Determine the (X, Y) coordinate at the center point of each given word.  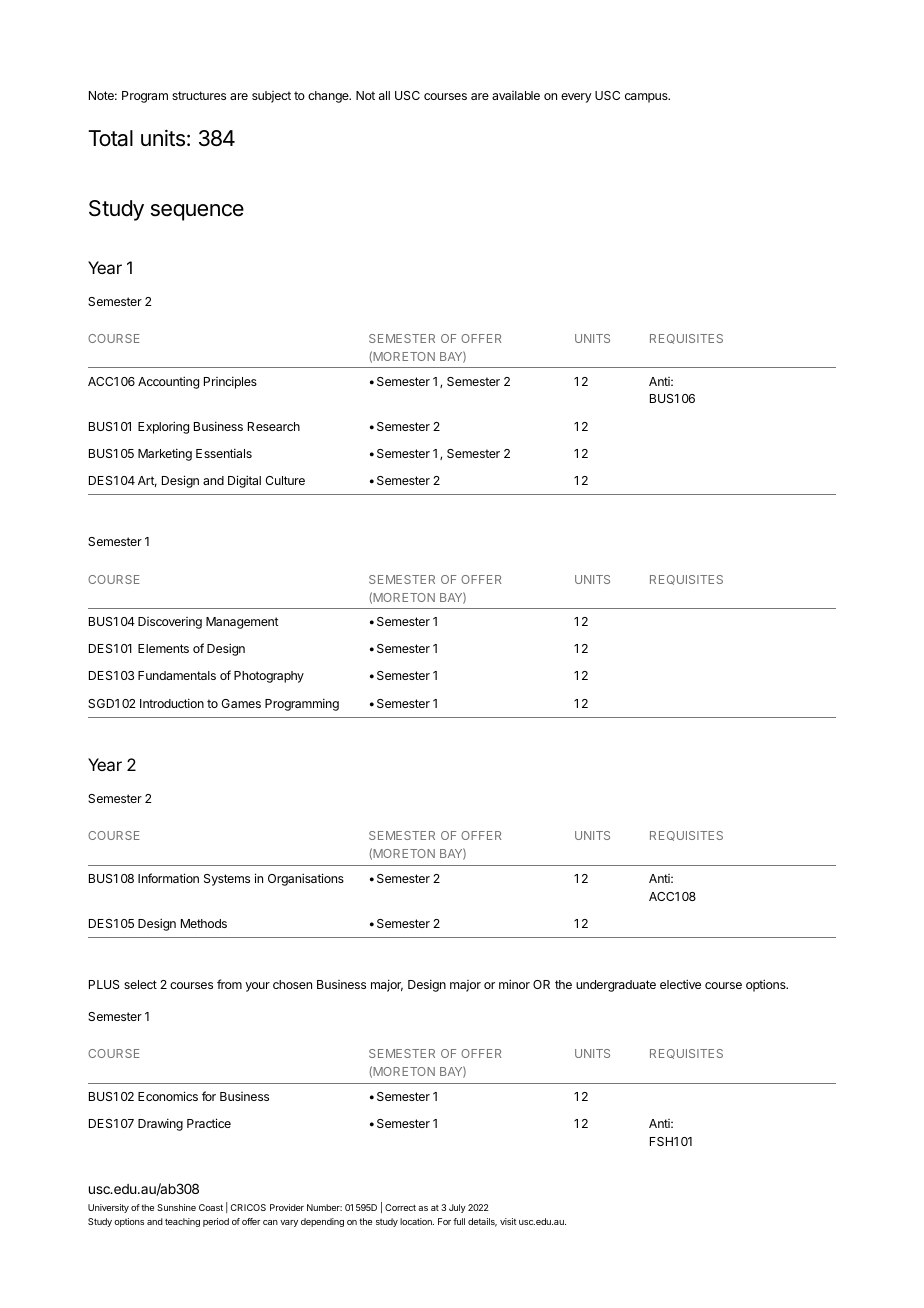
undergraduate (616, 986)
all (384, 95)
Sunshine (176, 1207)
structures (199, 95)
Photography (269, 677)
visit (508, 1221)
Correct (400, 1207)
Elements (163, 648)
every (576, 98)
